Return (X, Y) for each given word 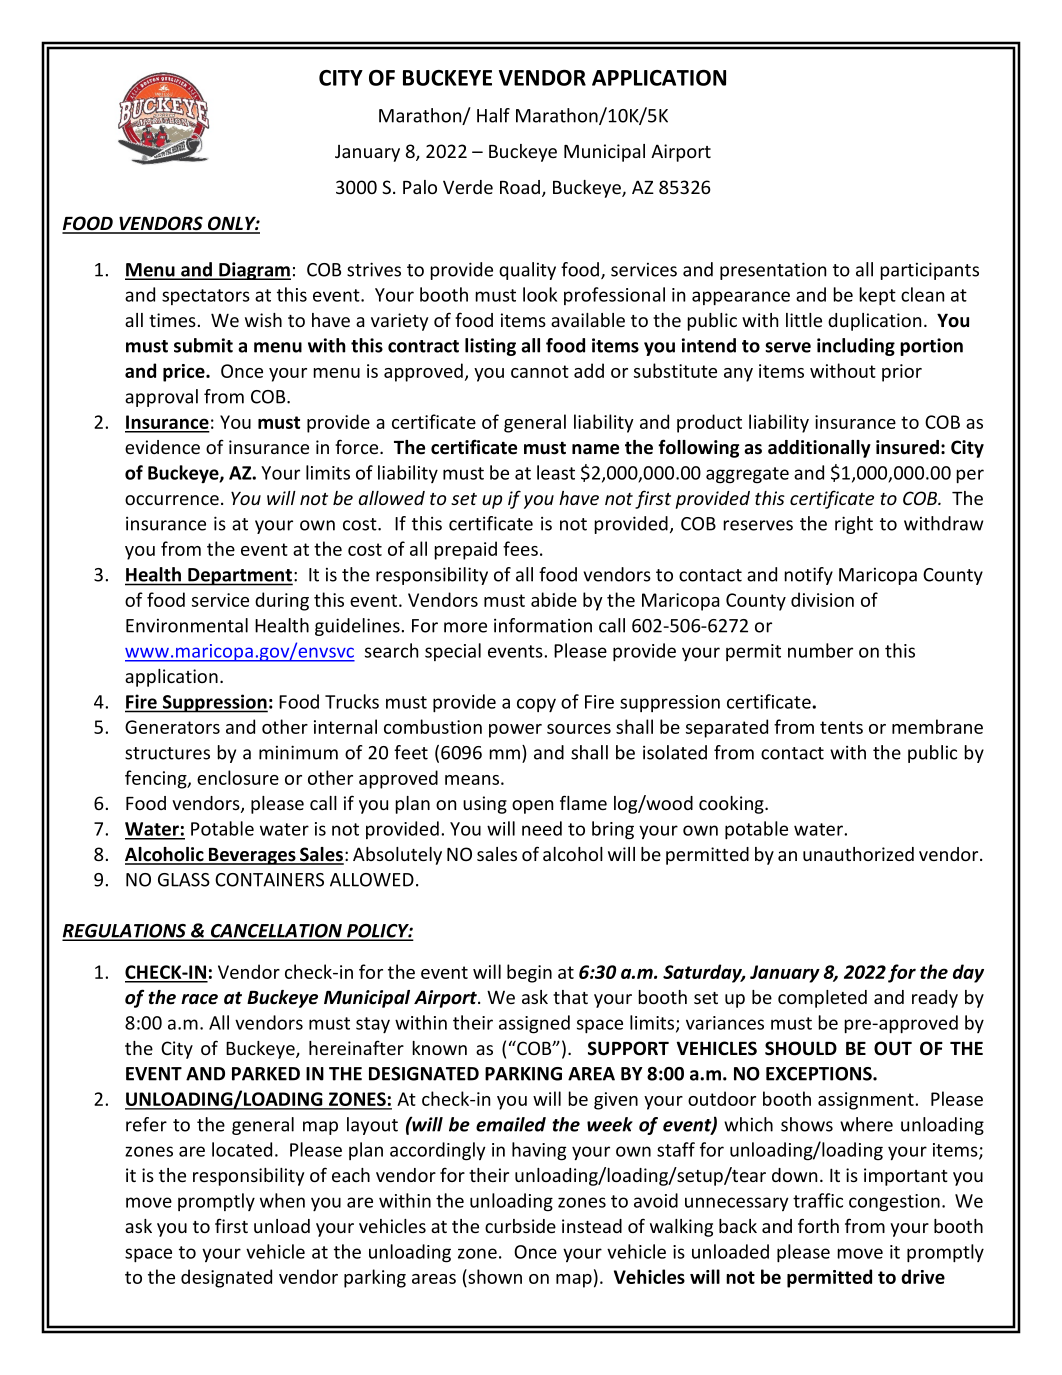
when (282, 1200)
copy (536, 705)
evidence (162, 447)
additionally (819, 449)
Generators (172, 727)
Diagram (254, 271)
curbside (520, 1226)
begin (529, 973)
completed (822, 999)
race (199, 999)
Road (520, 187)
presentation (773, 271)
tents (841, 727)
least (556, 472)
